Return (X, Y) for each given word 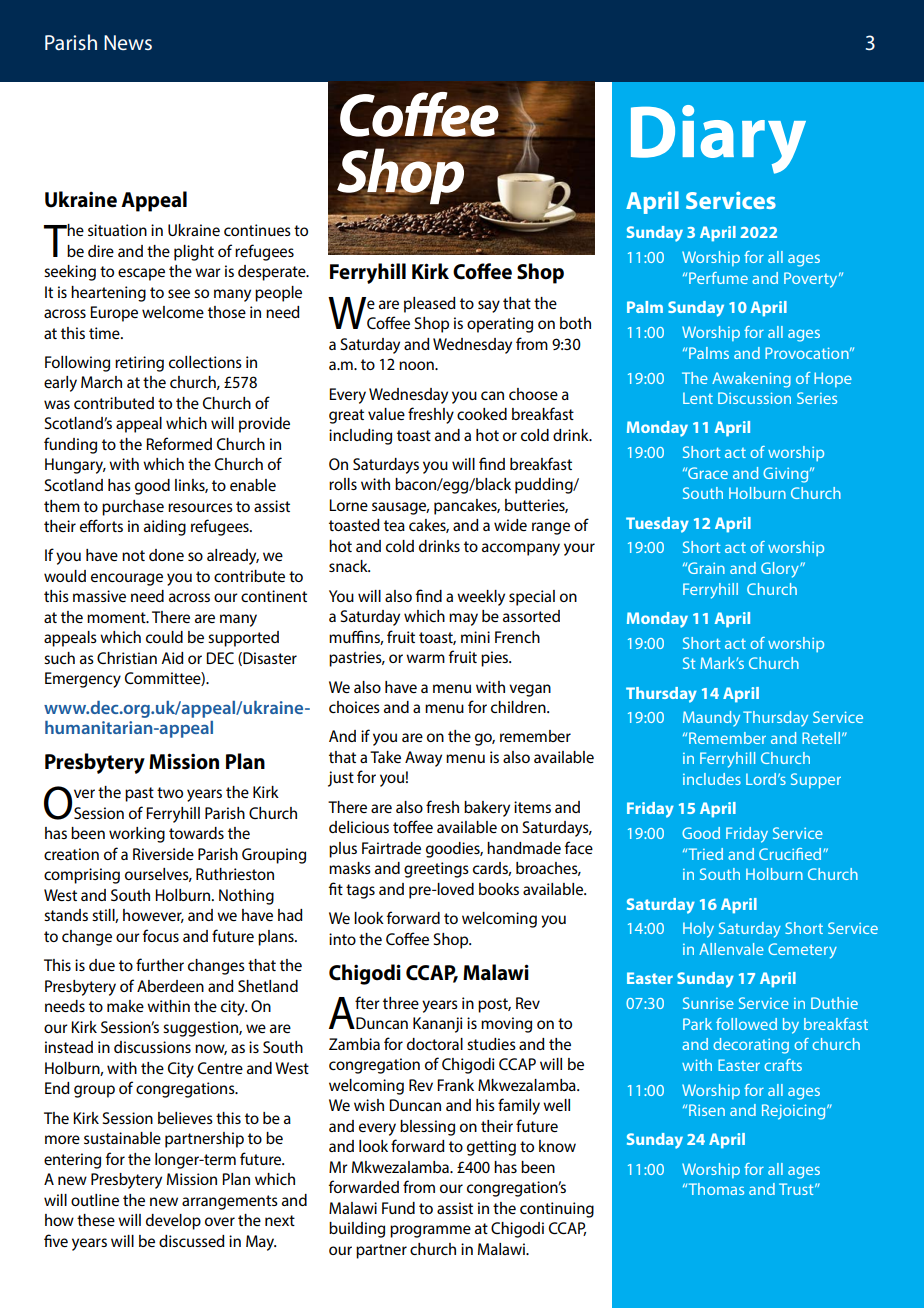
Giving (787, 475)
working (137, 835)
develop (173, 1222)
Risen (707, 1110)
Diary (718, 139)
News (128, 42)
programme (430, 1231)
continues (257, 230)
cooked (482, 414)
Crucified (791, 854)
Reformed (179, 443)
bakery (487, 809)
